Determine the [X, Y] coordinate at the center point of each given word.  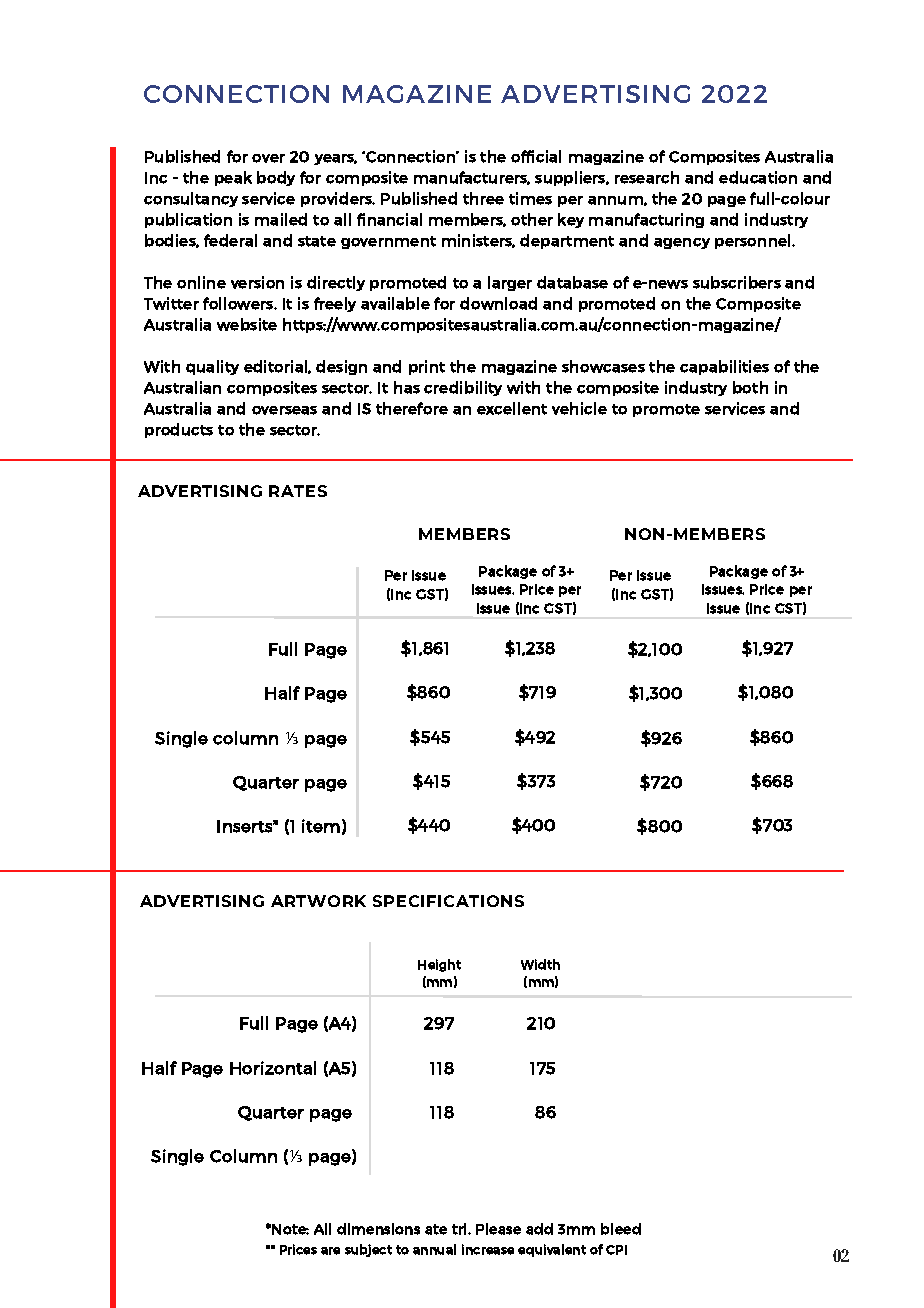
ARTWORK [318, 901]
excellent [512, 408]
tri [460, 1229]
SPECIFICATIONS [448, 901]
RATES [298, 491]
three [483, 198]
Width [540, 964]
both [750, 387]
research [647, 177]
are [330, 1251]
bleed [621, 1229]
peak [233, 178]
